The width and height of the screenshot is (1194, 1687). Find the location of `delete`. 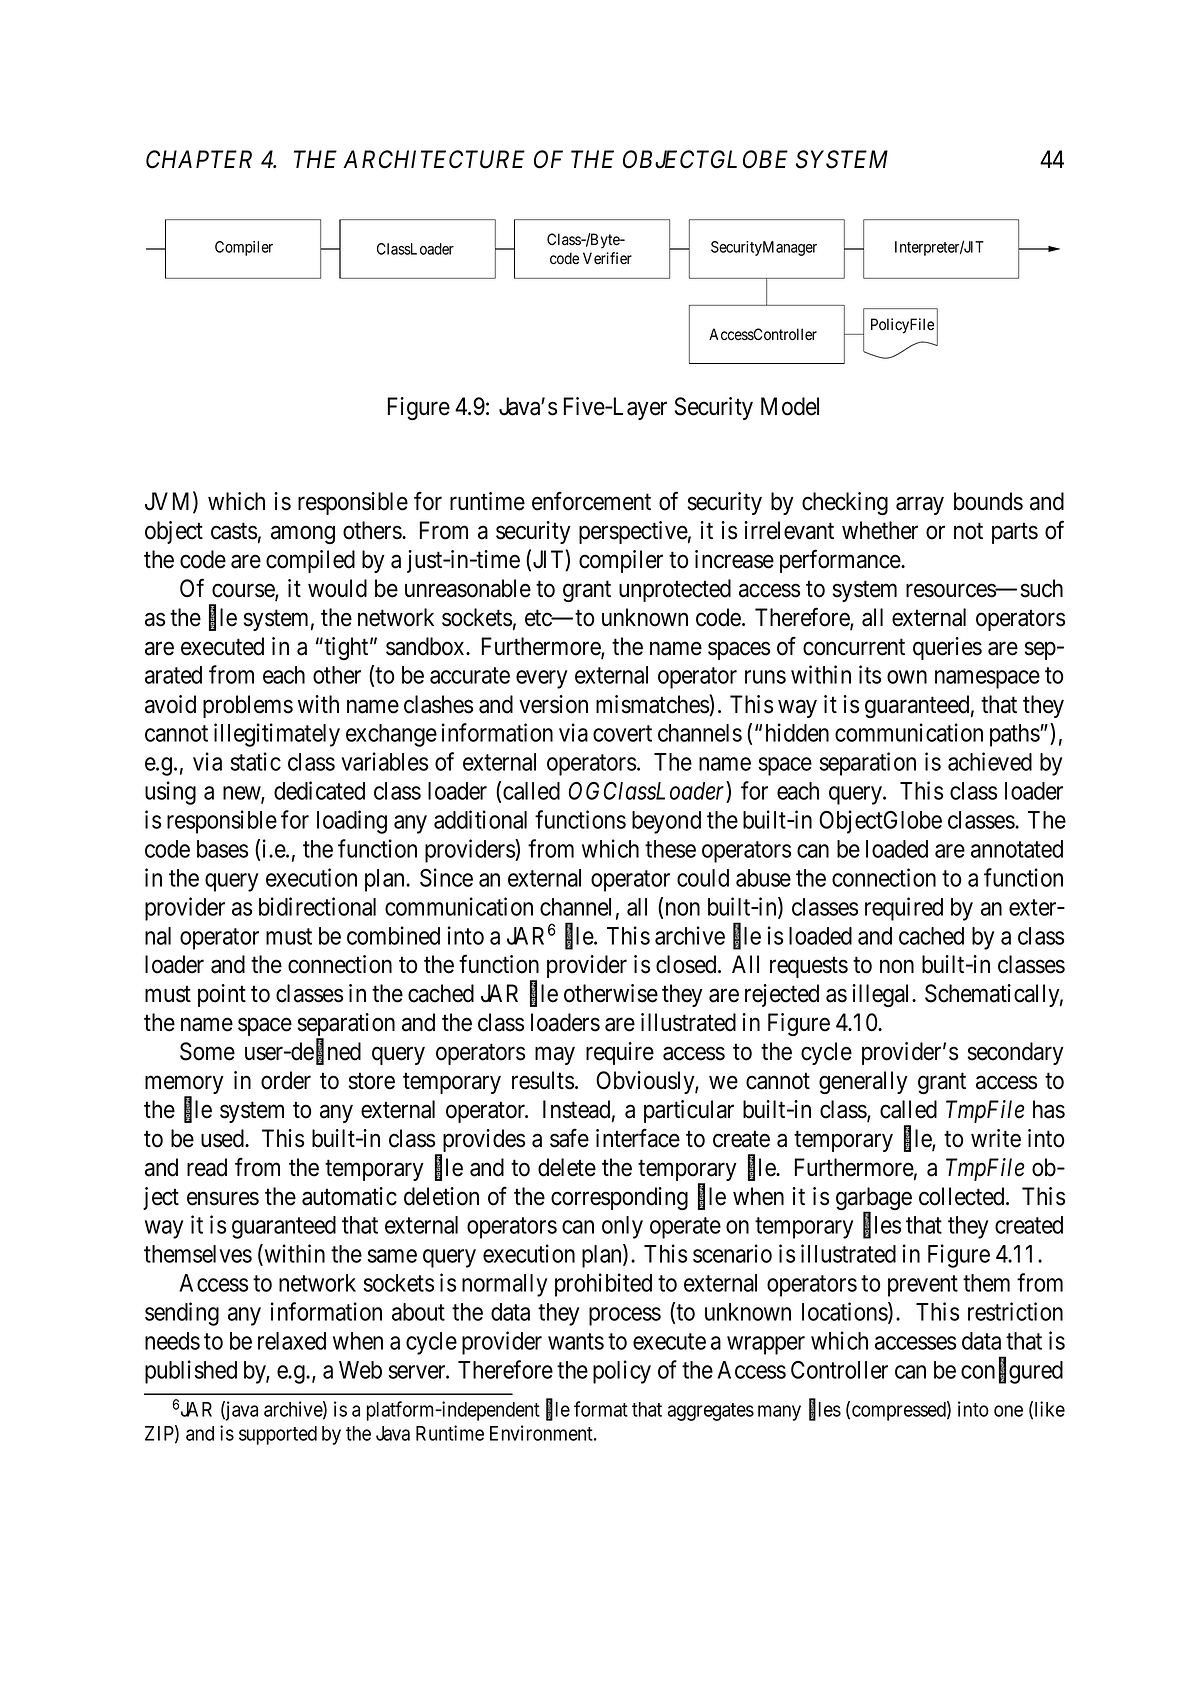

delete is located at coordinates (567, 1167).
